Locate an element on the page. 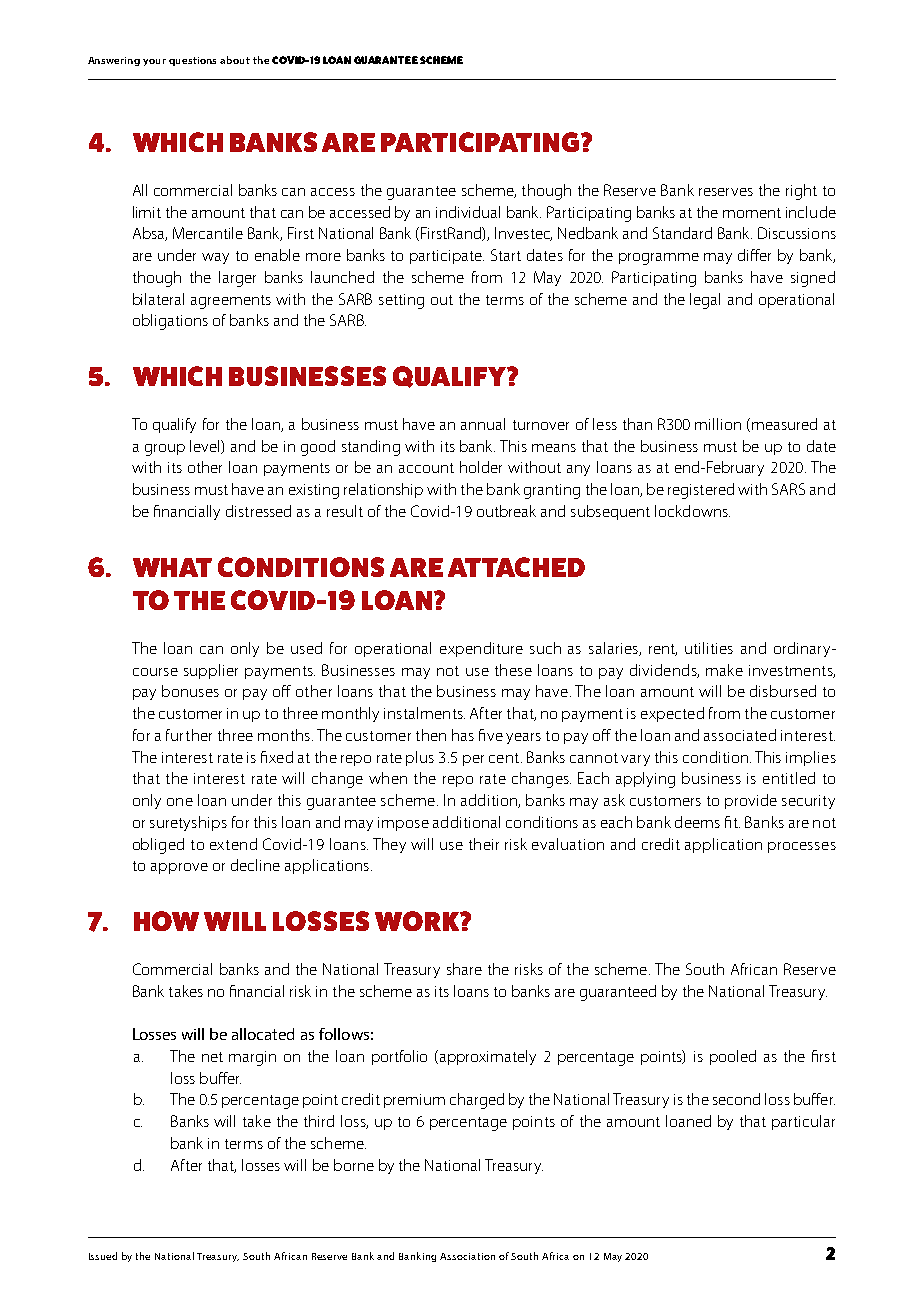 This page has width=924, height=1308. obligations is located at coordinates (170, 322).
